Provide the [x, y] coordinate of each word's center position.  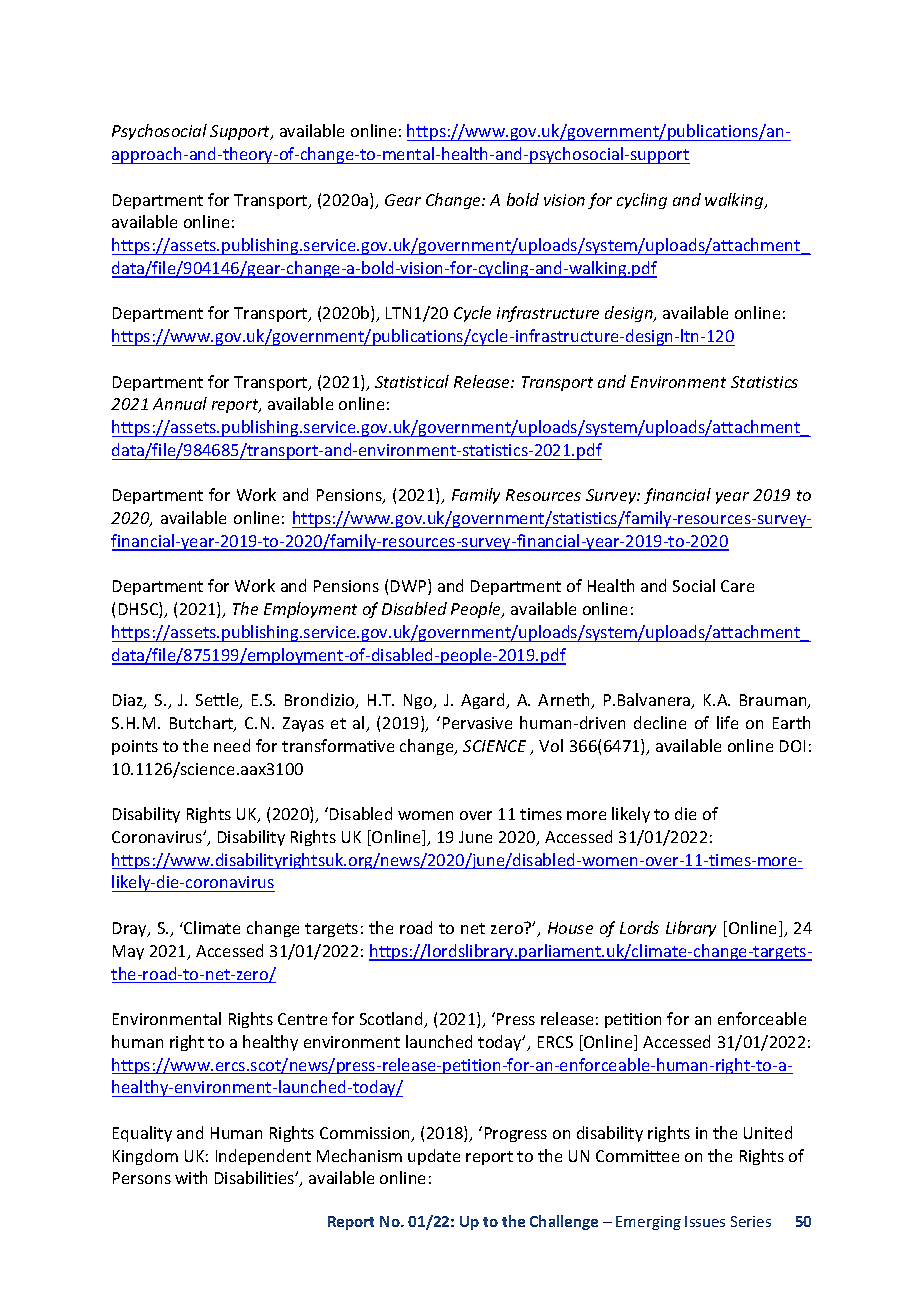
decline [660, 722]
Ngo [419, 701]
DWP [410, 587]
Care [737, 586]
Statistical [412, 381]
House [570, 928]
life [727, 722]
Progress [516, 1134]
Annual [180, 403]
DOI [792, 746]
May [128, 952]
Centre [302, 1019]
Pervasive [477, 723]
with [191, 1177]
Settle [218, 701]
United [768, 1132]
